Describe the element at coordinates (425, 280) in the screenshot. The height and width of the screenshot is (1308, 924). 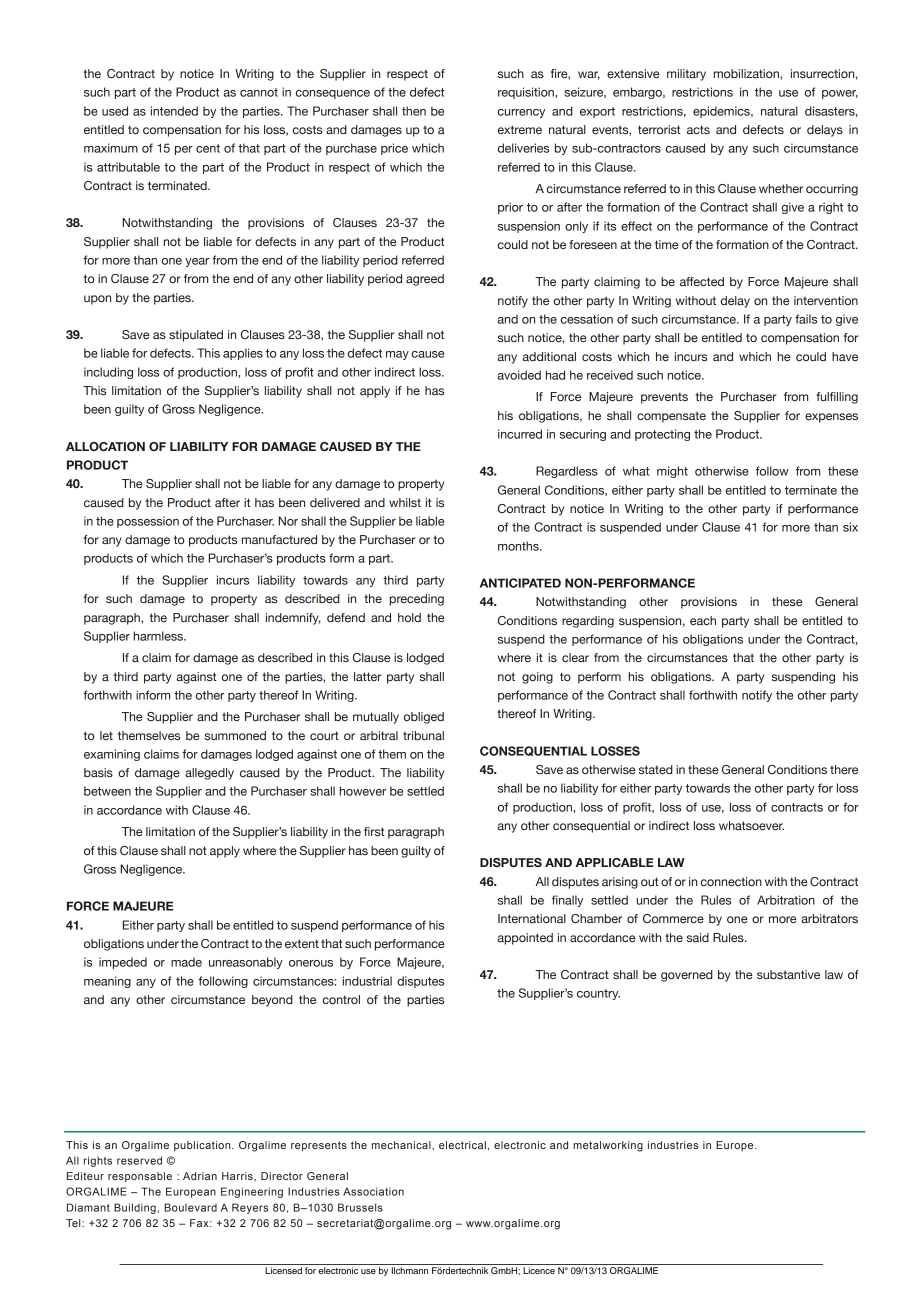
I see `agreed` at that location.
